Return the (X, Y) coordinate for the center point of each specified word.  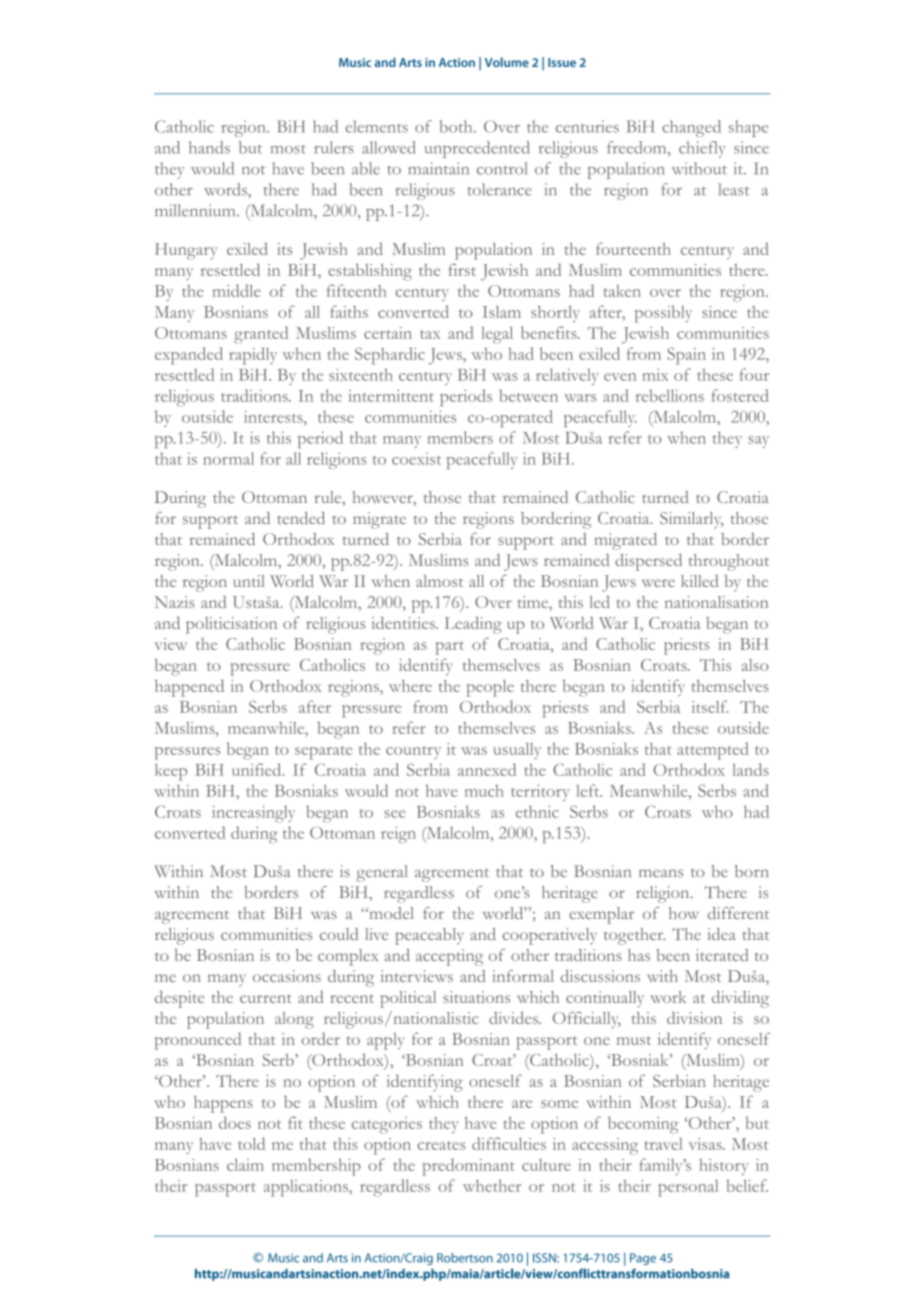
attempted (713, 751)
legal (497, 335)
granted (261, 335)
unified (258, 769)
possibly (663, 314)
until (249, 581)
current (266, 998)
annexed (487, 769)
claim (245, 1164)
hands (209, 147)
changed (691, 128)
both (457, 126)
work (668, 997)
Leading (473, 625)
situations (476, 997)
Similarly (691, 520)
